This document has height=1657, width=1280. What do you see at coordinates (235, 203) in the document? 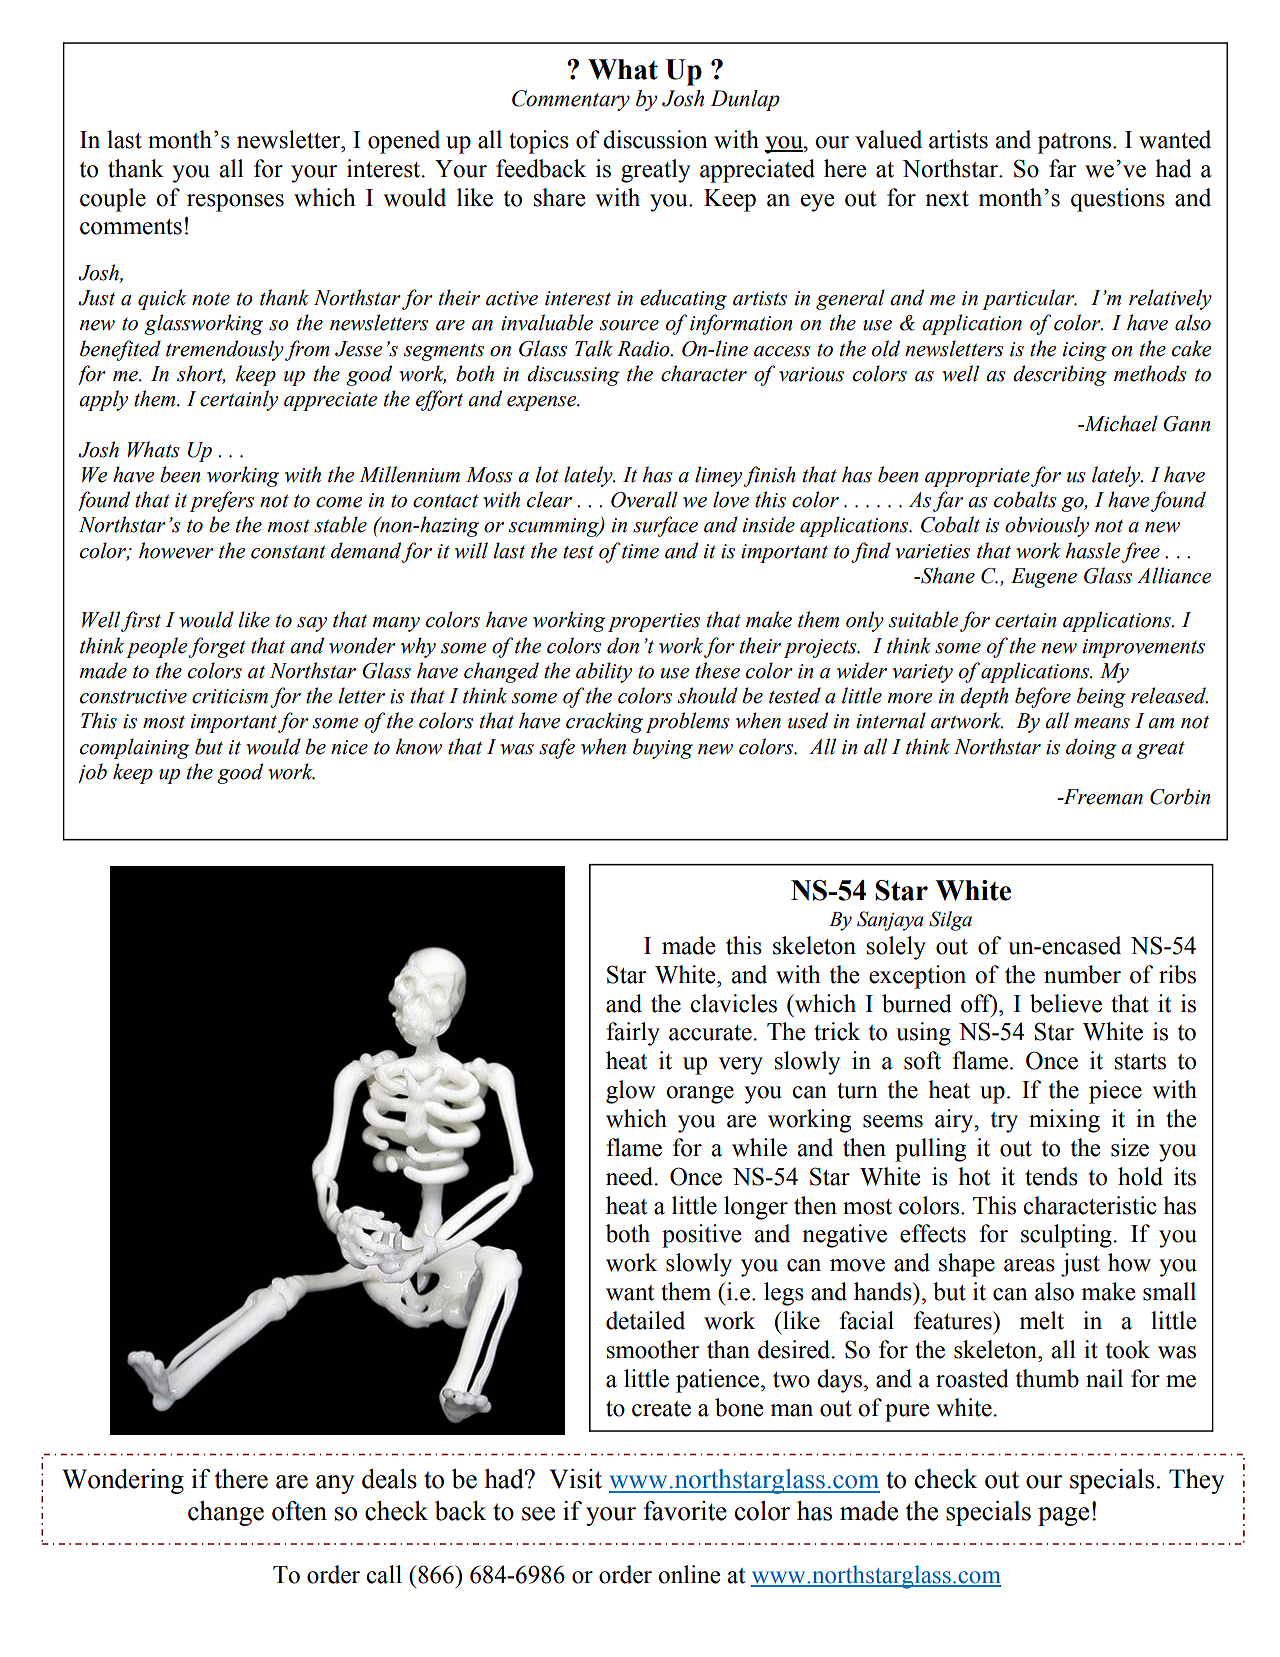
I see `responses` at bounding box center [235, 203].
